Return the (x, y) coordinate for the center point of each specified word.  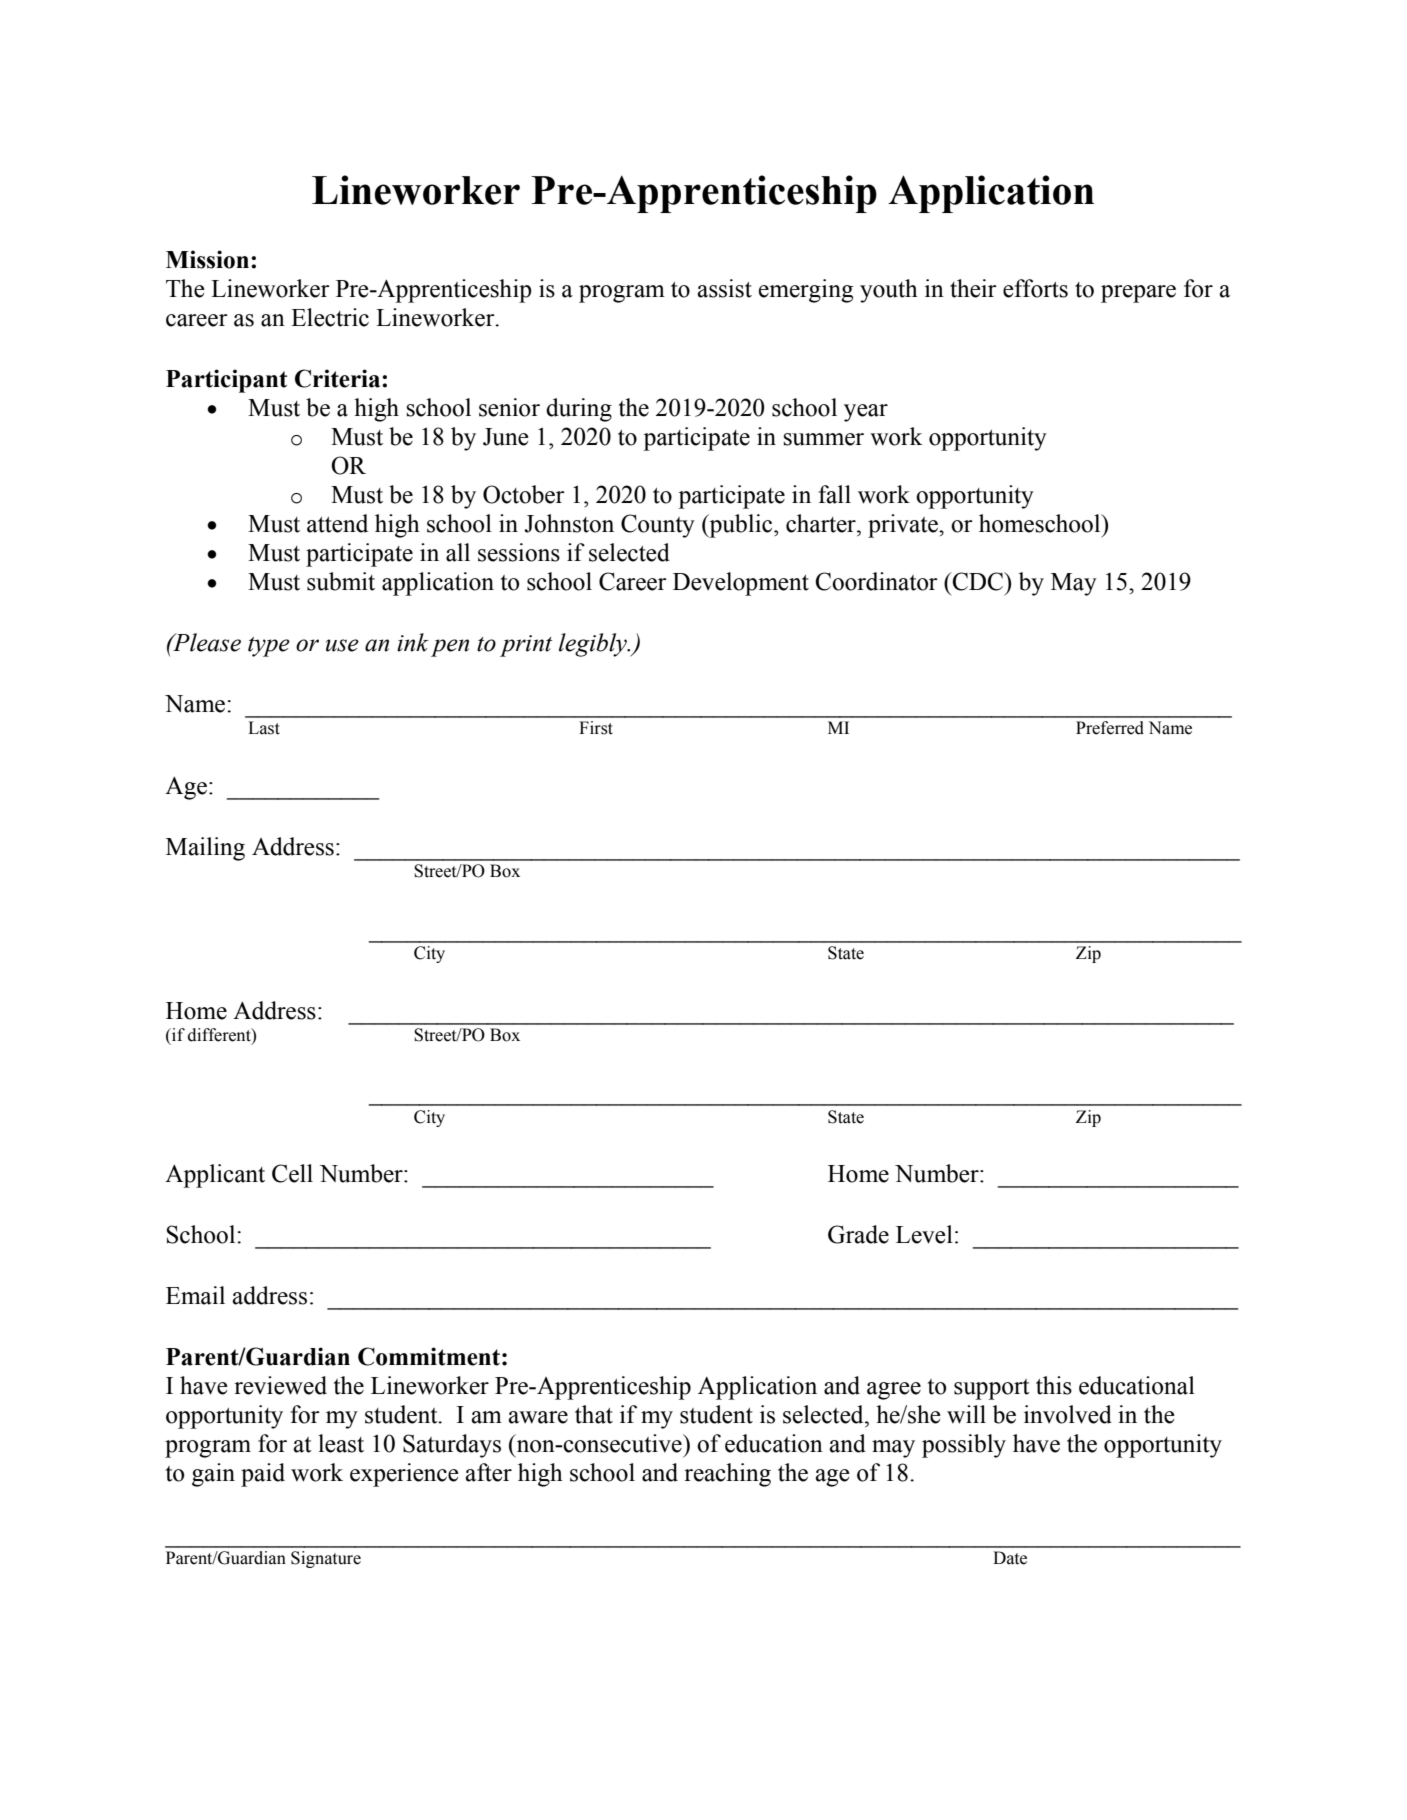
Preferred (1110, 728)
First (596, 728)
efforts (1035, 288)
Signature (326, 1559)
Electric (330, 317)
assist (724, 288)
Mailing (205, 849)
